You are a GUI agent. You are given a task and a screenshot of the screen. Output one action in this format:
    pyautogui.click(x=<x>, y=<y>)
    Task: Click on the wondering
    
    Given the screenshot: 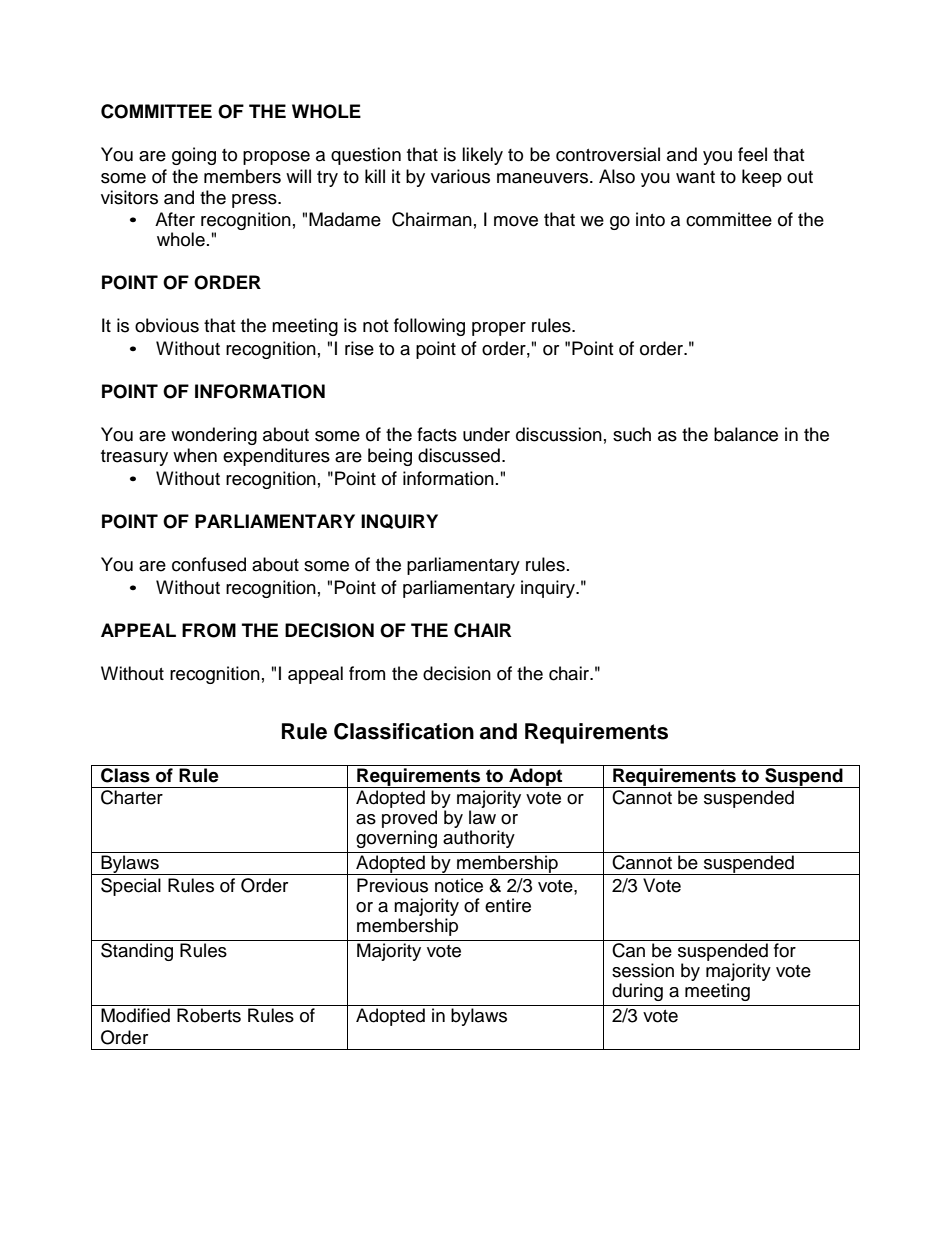 What is the action you would take?
    pyautogui.click(x=214, y=436)
